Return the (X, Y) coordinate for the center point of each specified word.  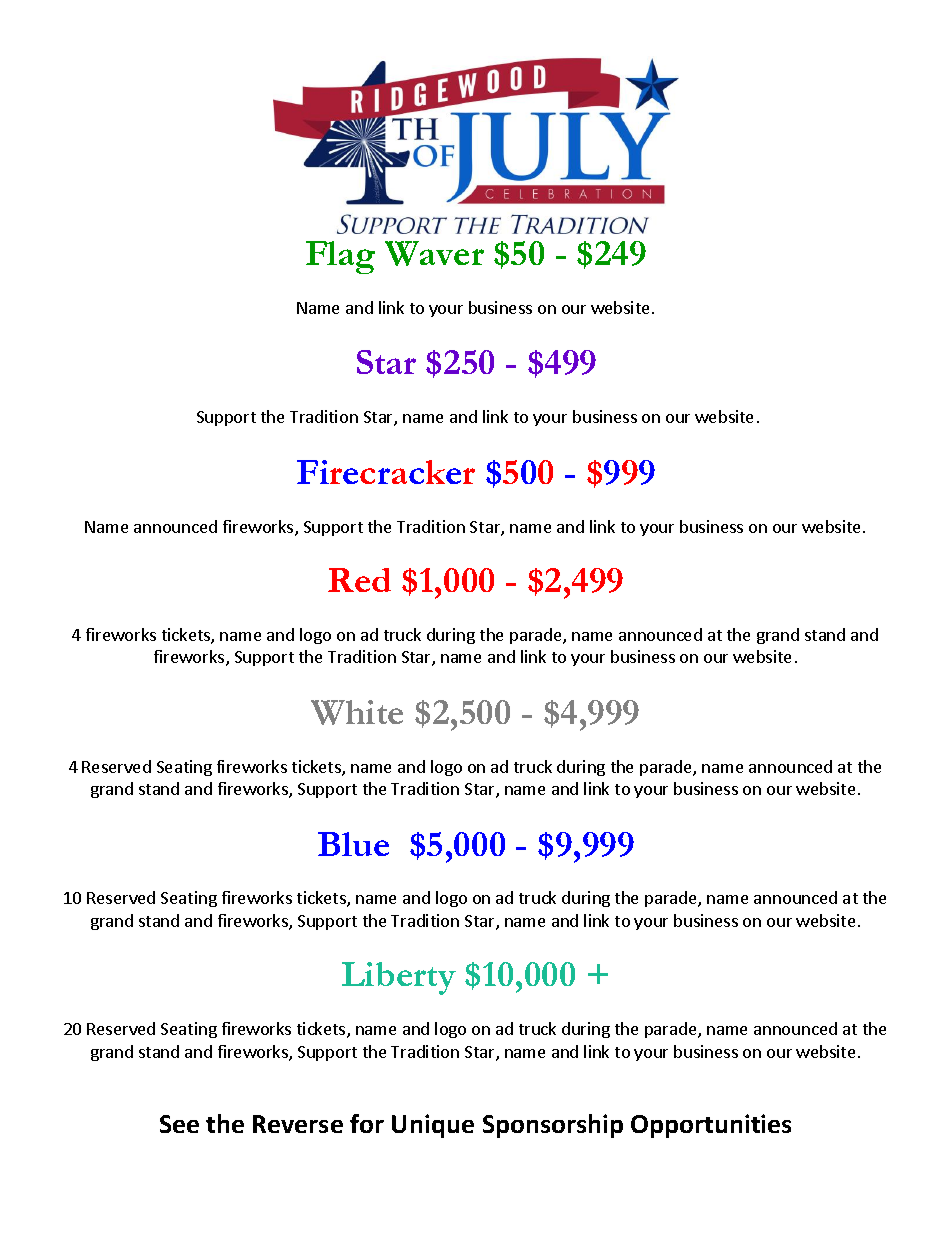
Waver (434, 253)
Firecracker (386, 472)
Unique (433, 1126)
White (357, 712)
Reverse (298, 1124)
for (367, 1123)
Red (359, 580)
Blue (353, 844)
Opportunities (711, 1126)
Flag (340, 257)
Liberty (399, 978)
